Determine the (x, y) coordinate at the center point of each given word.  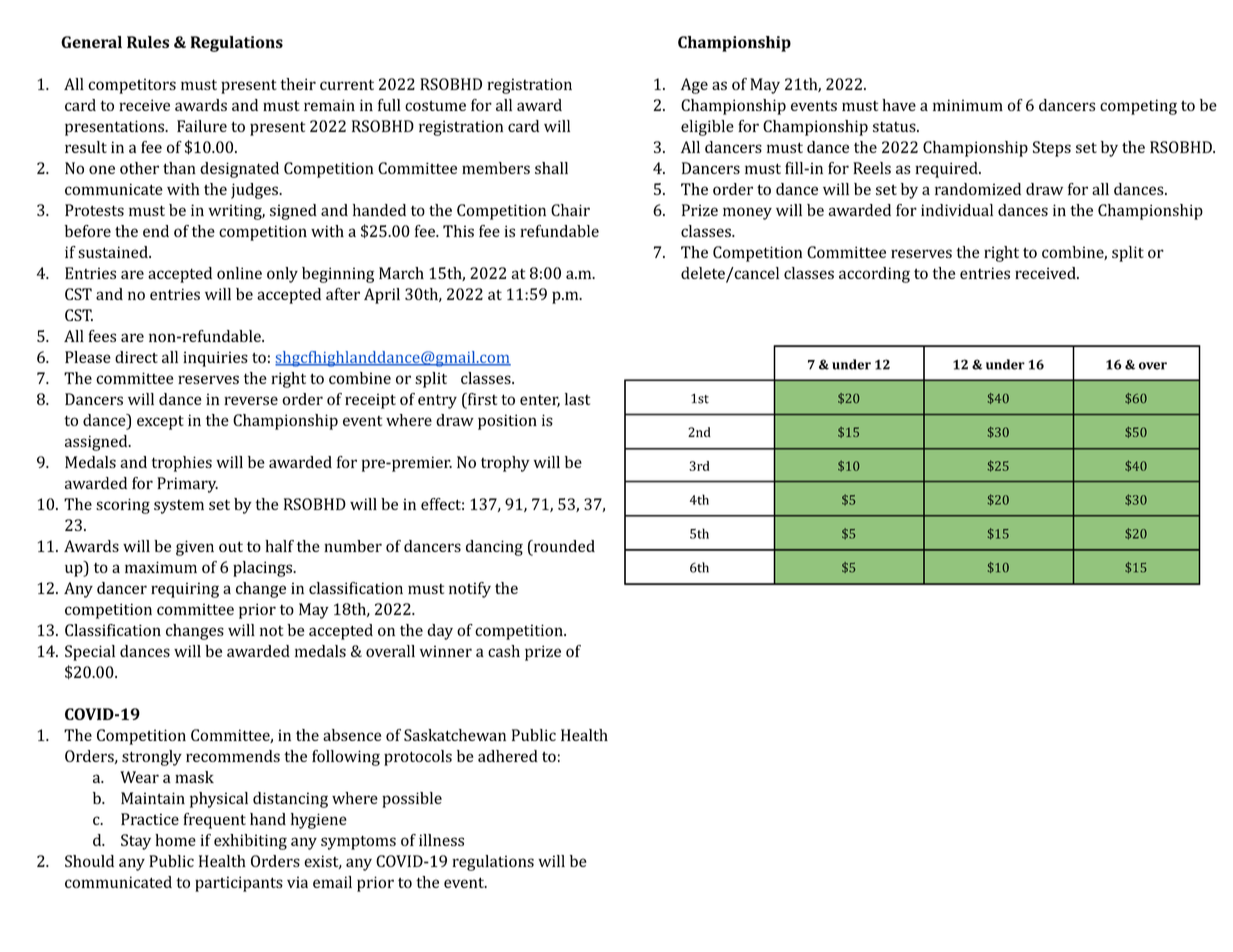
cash (504, 651)
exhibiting (250, 842)
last (577, 399)
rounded (563, 547)
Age (694, 86)
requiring (185, 590)
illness (441, 840)
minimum (968, 105)
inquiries (215, 359)
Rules (148, 42)
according (874, 275)
